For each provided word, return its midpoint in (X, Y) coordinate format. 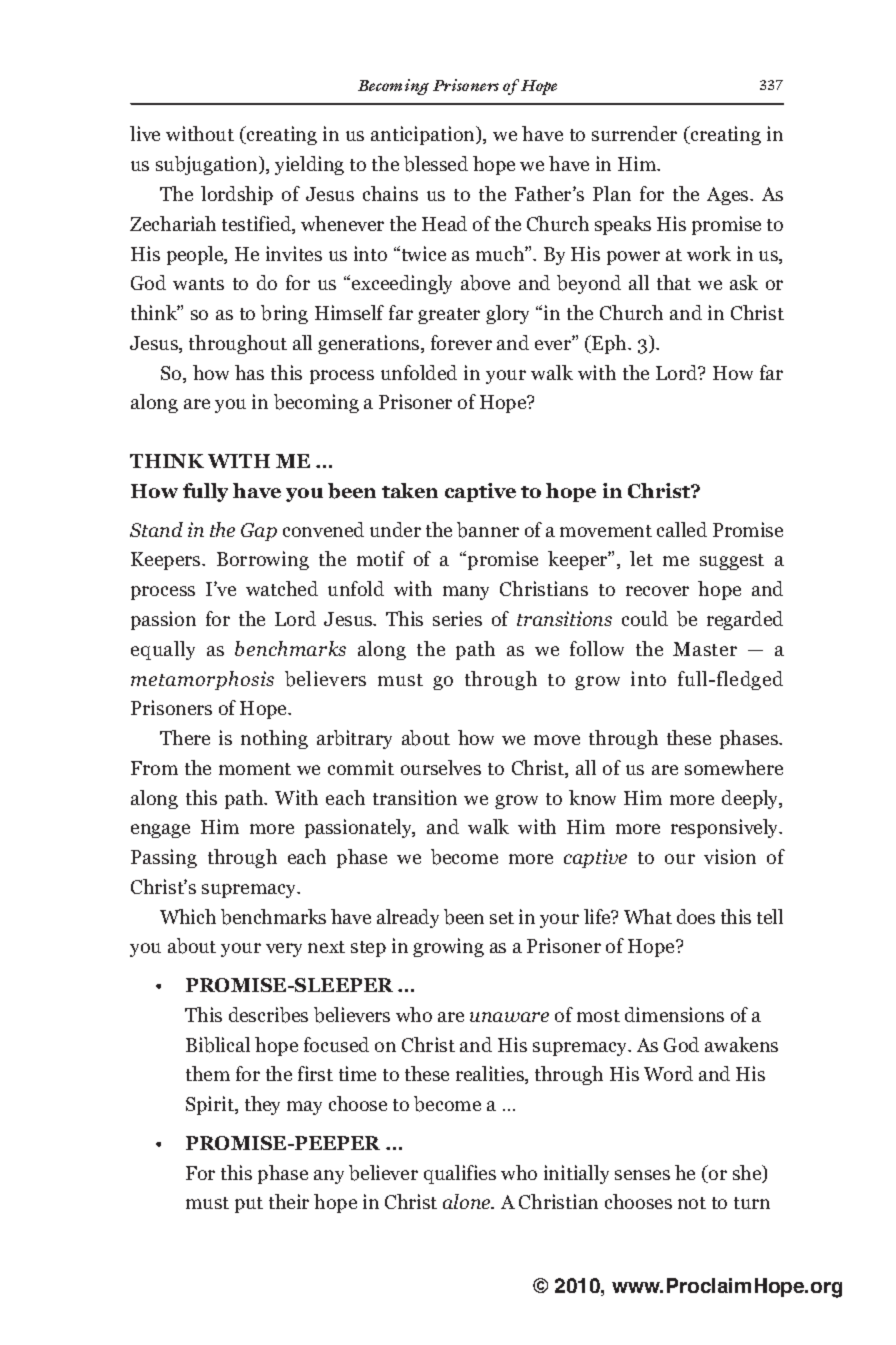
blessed (436, 164)
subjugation (208, 165)
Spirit (211, 1105)
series (457, 618)
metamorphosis (202, 680)
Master (705, 649)
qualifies (460, 1174)
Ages (729, 196)
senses (642, 1175)
